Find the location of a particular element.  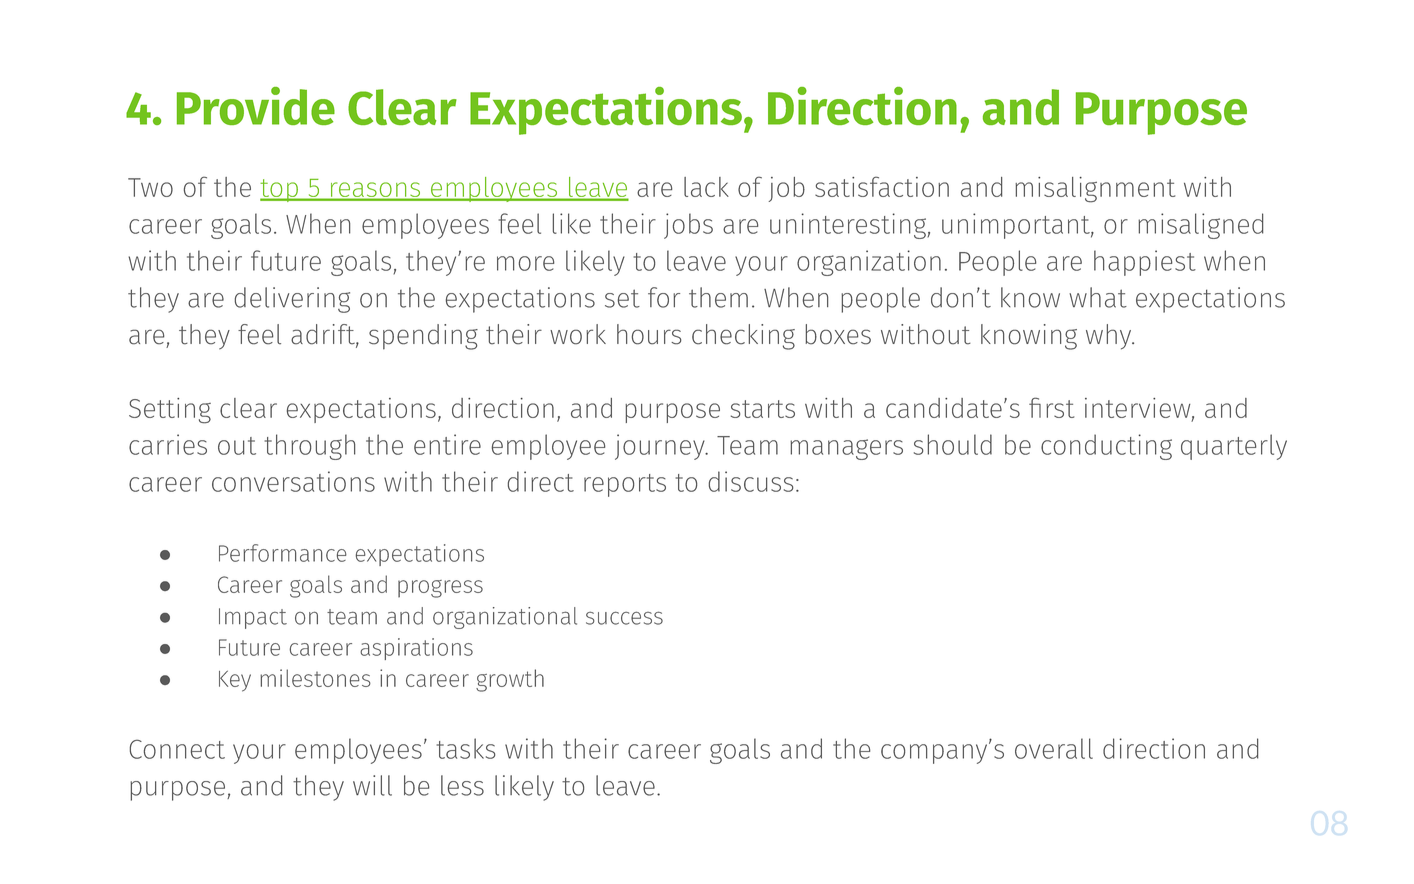

Performance is located at coordinates (283, 553).
